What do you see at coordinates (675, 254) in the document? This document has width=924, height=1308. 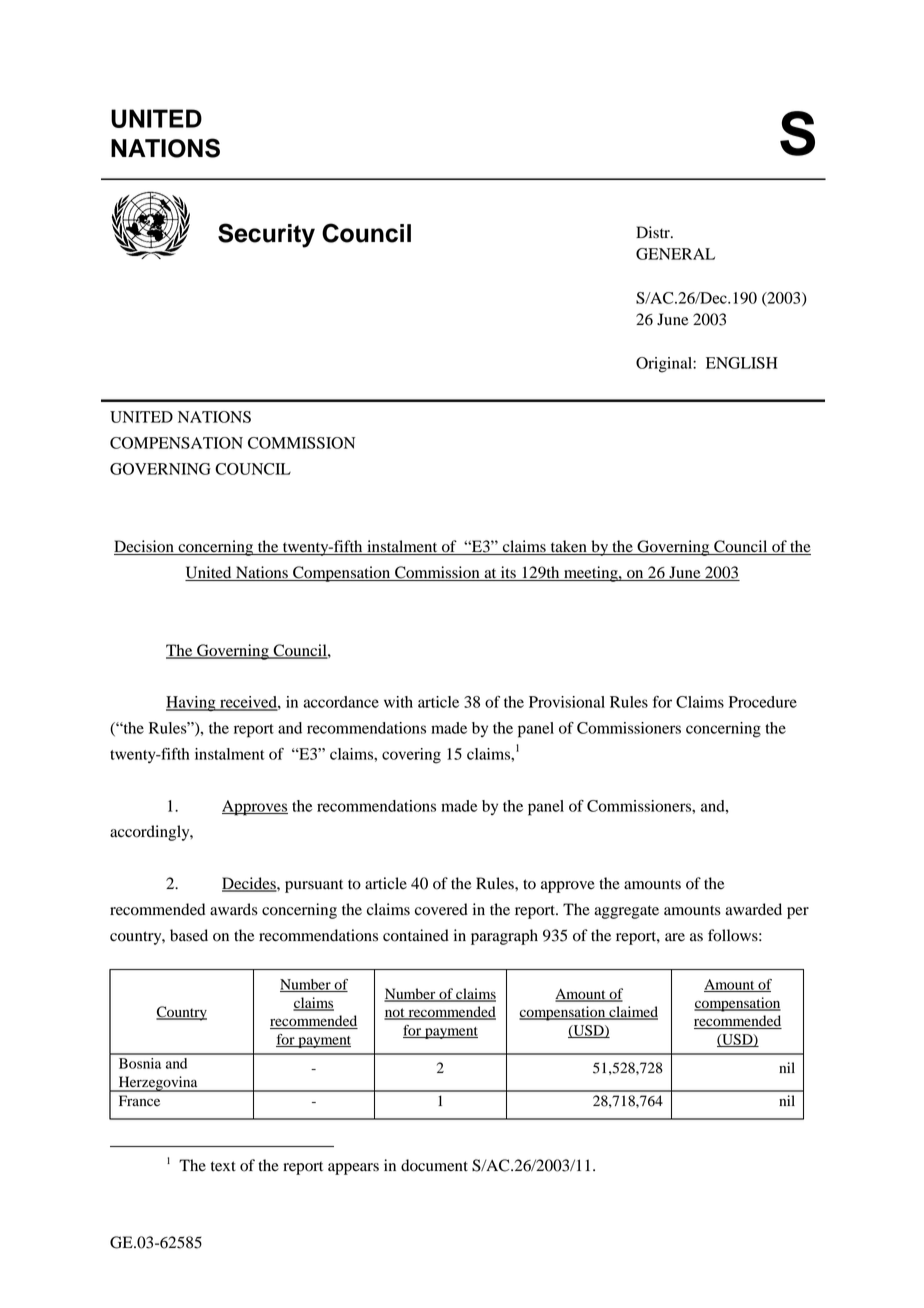 I see `GENERAL` at bounding box center [675, 254].
